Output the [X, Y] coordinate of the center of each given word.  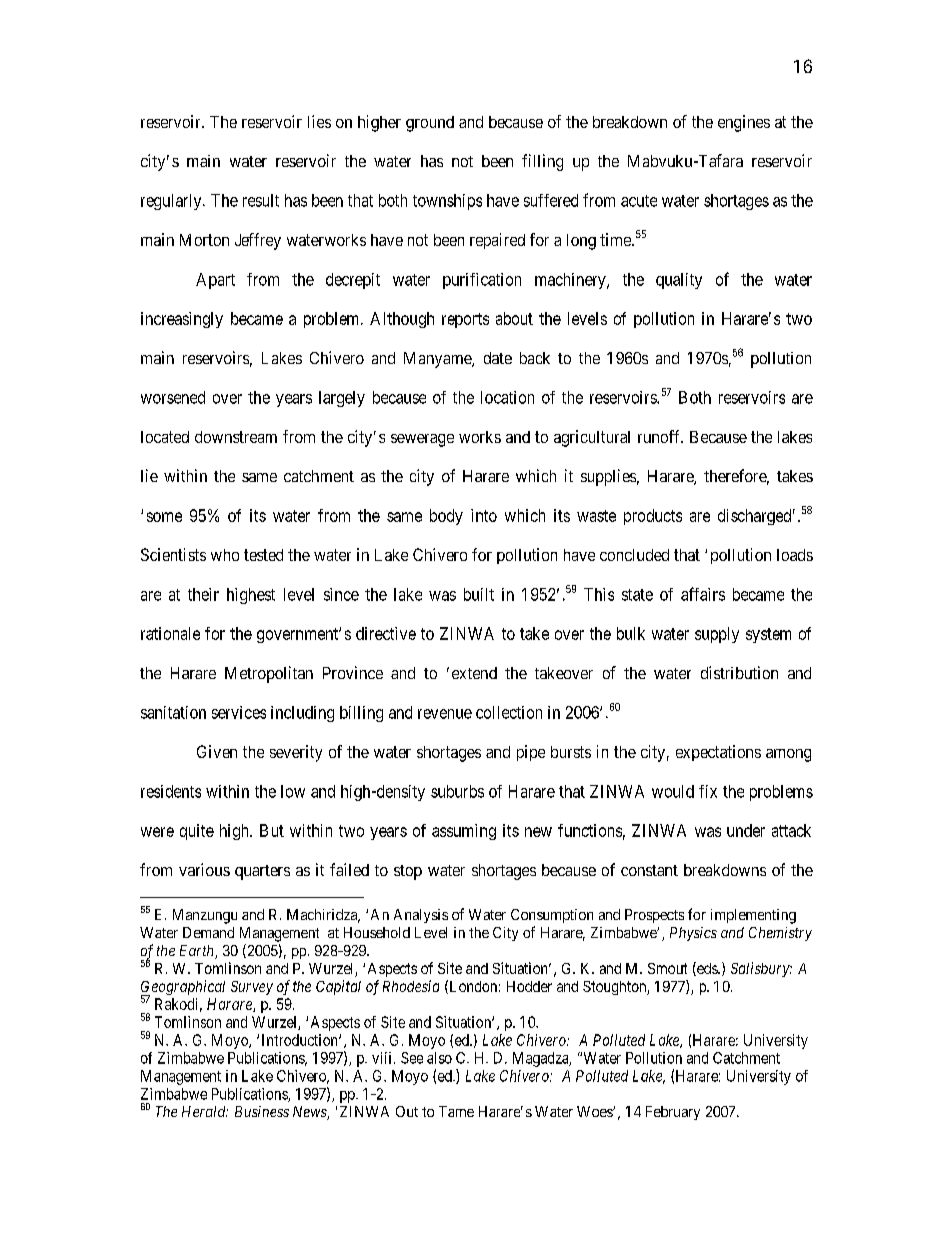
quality [679, 281]
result [261, 200]
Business [262, 1111]
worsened [173, 397]
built [479, 594]
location [507, 397]
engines [744, 123]
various [204, 869]
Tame [456, 1111]
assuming [464, 832]
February [673, 1113]
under [746, 830]
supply [717, 635]
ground [430, 124]
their [203, 594]
